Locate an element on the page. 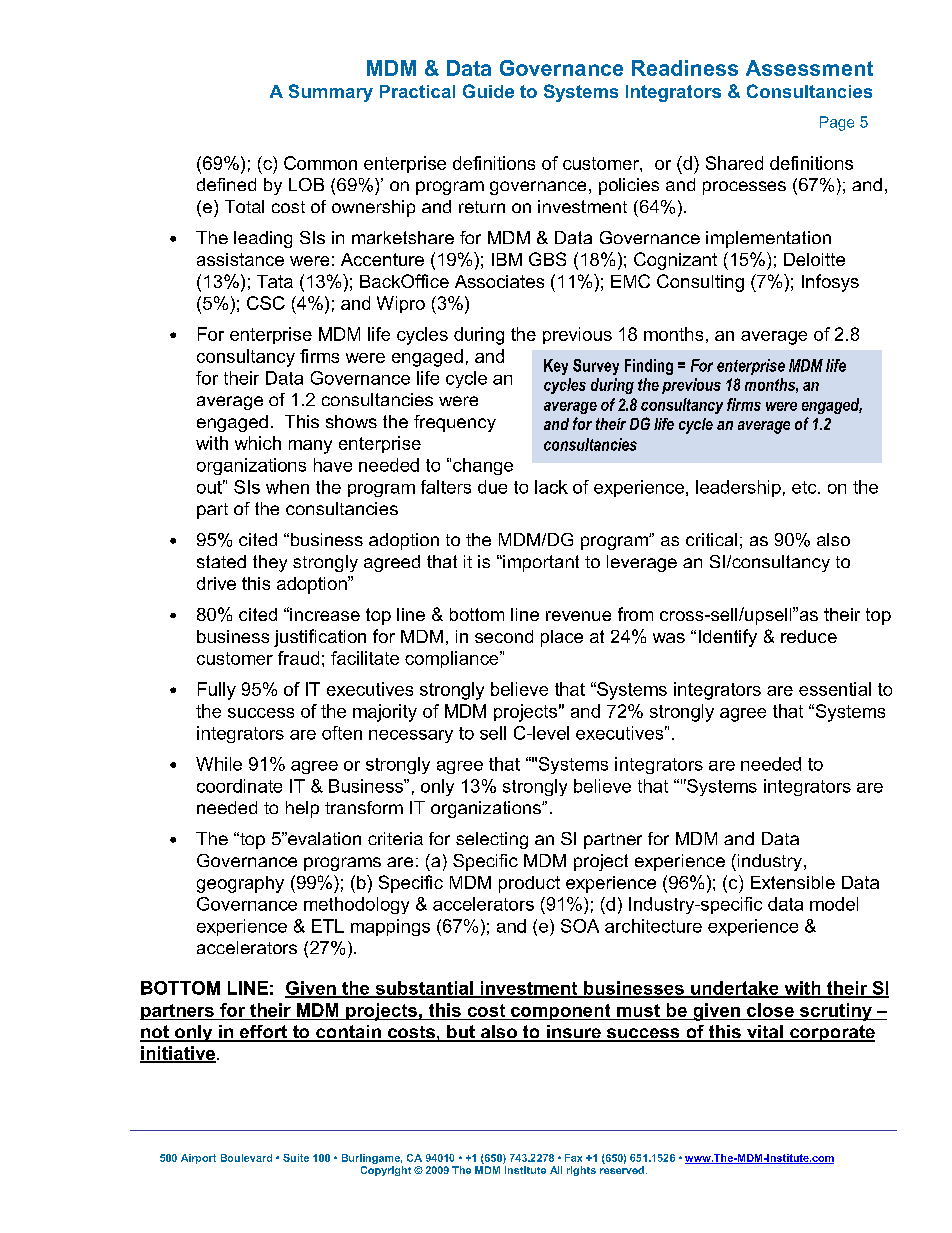  Guide is located at coordinates (488, 91).
